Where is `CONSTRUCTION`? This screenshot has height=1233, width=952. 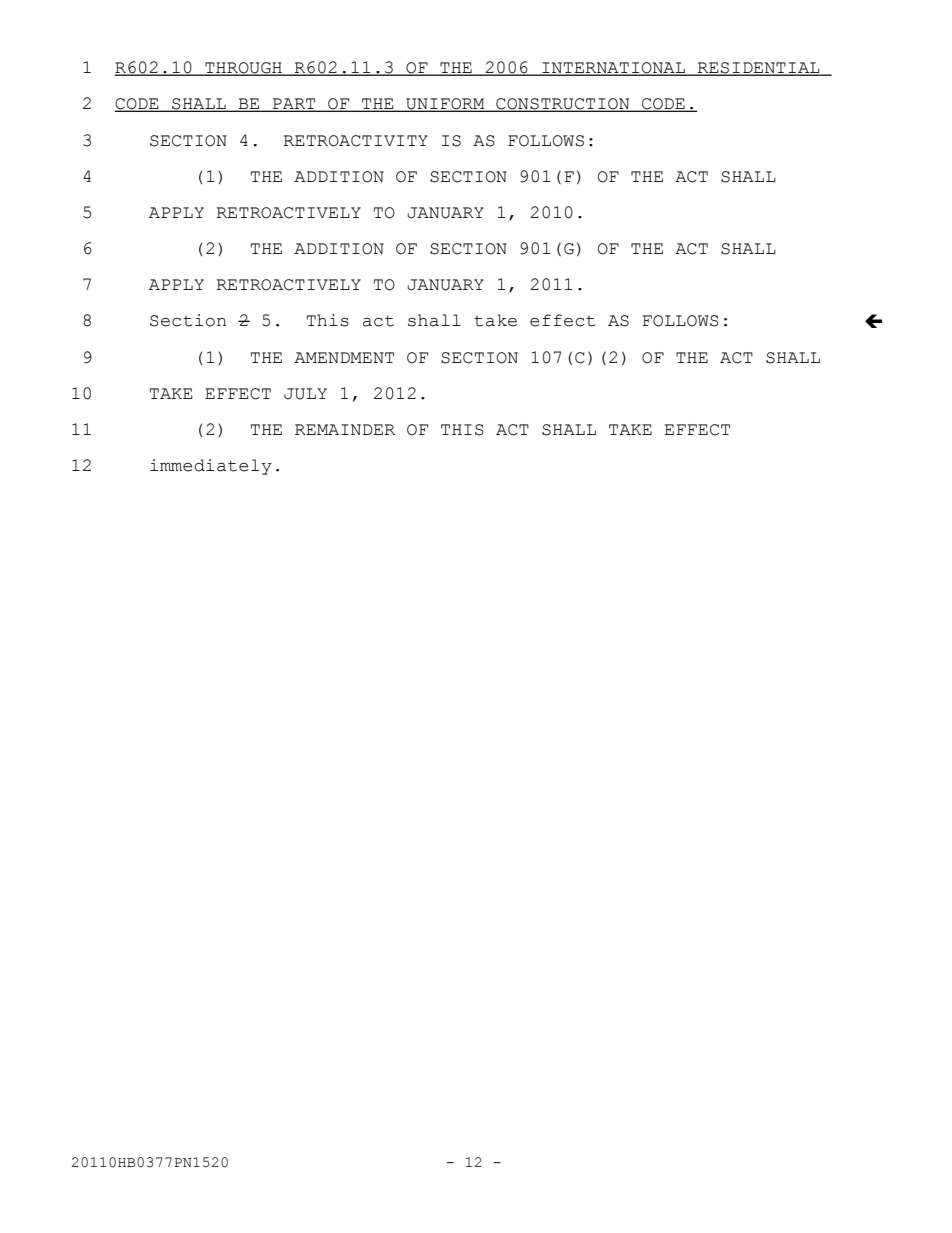 CONSTRUCTION is located at coordinates (563, 105).
